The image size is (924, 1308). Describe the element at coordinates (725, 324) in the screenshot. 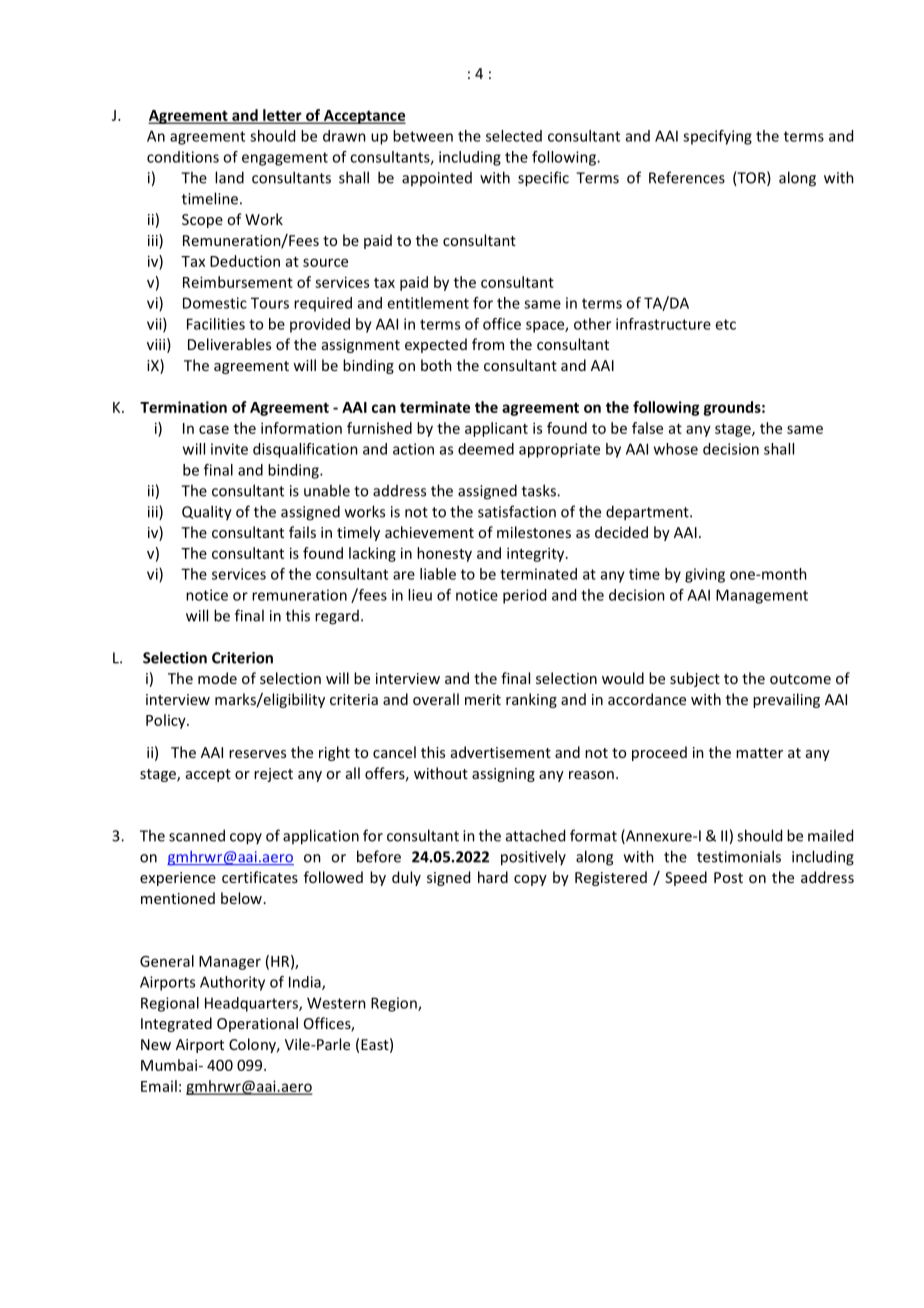

I see `etc` at that location.
